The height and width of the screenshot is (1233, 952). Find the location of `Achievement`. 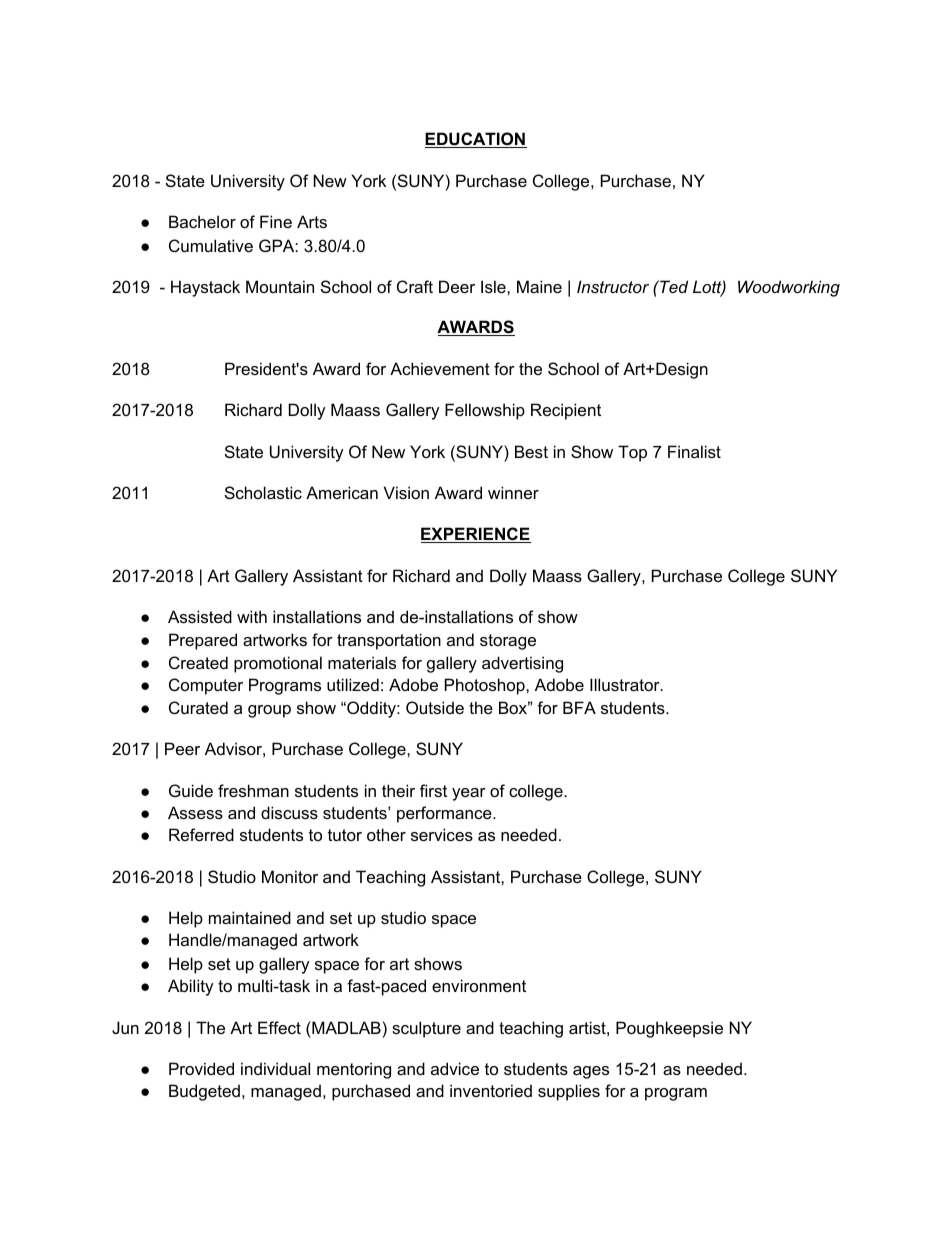

Achievement is located at coordinates (440, 368).
